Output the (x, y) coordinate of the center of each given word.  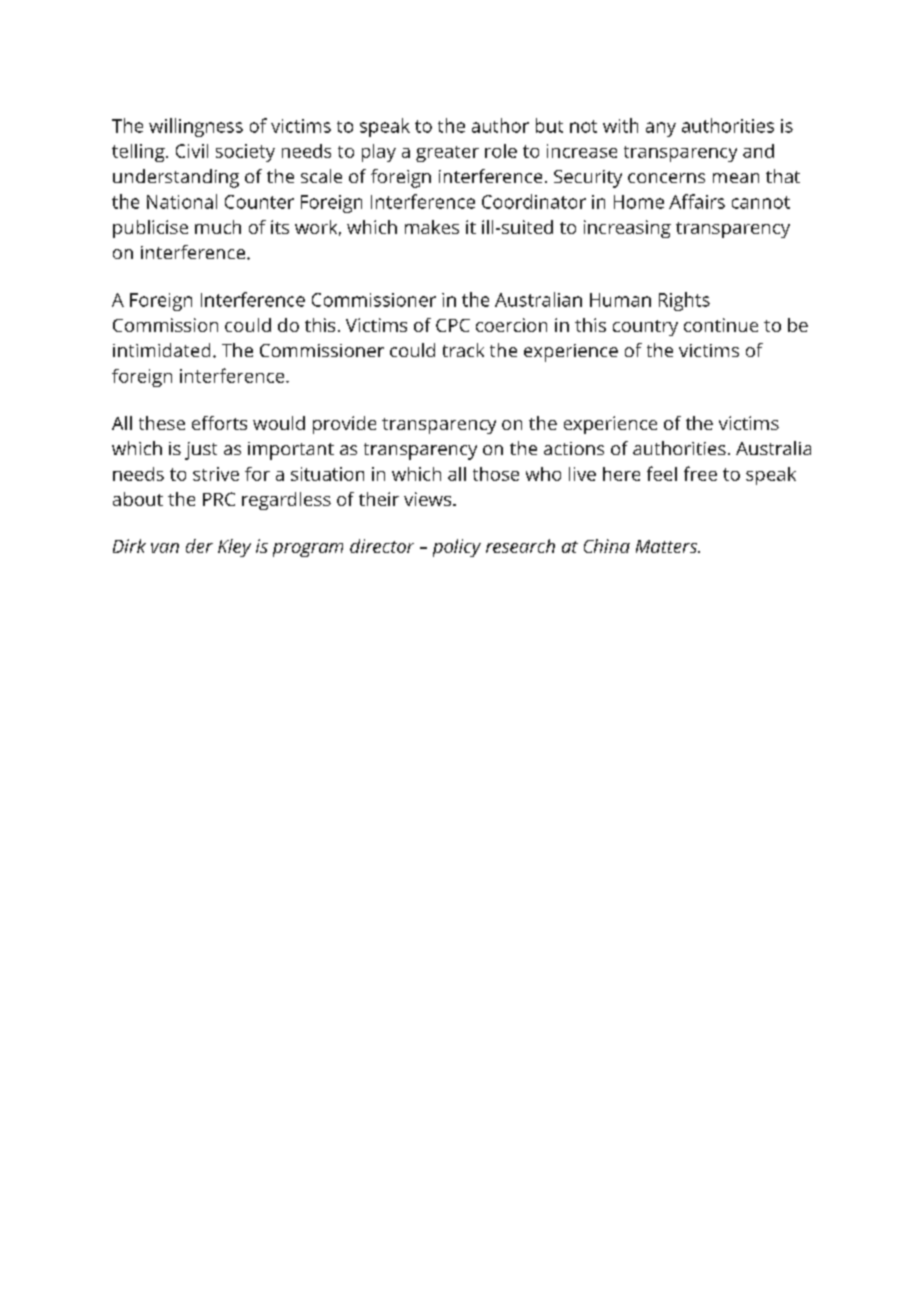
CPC (453, 325)
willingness (196, 127)
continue (721, 325)
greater (447, 154)
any (661, 129)
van (165, 548)
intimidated (161, 350)
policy (457, 548)
